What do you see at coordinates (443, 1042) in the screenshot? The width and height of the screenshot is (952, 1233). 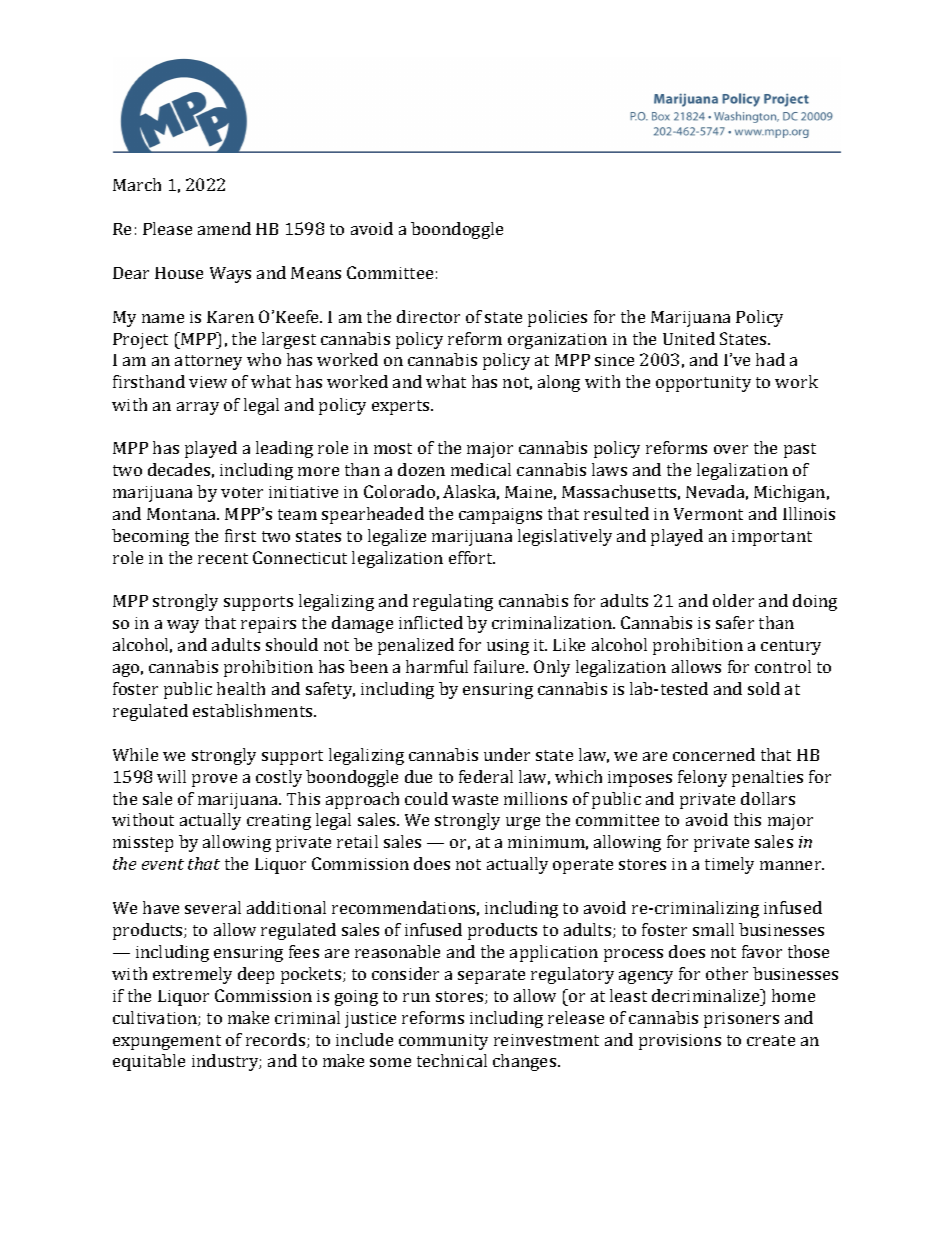 I see `community` at bounding box center [443, 1042].
